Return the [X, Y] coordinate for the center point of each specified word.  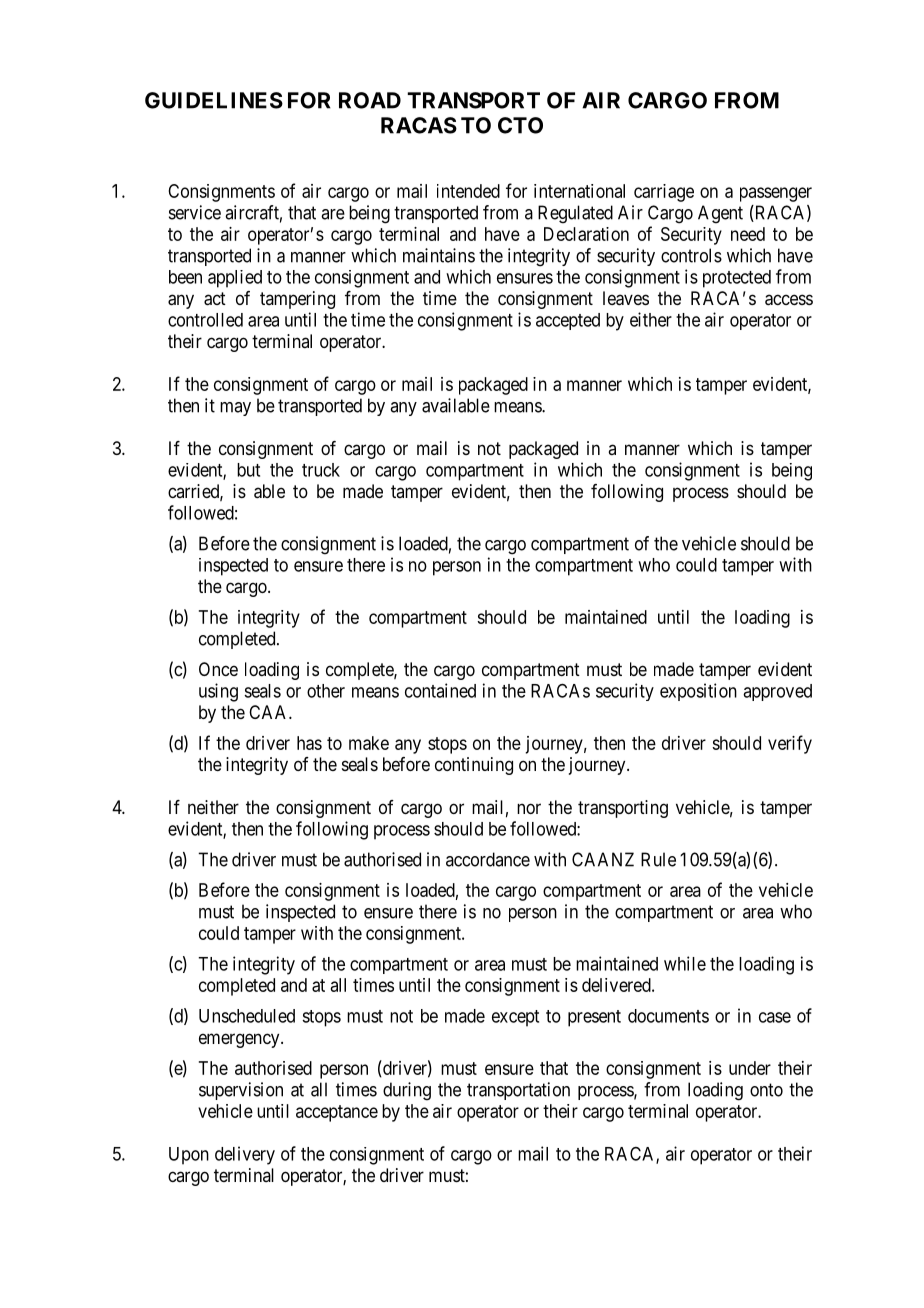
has [309, 743]
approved [777, 692]
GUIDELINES [214, 100]
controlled [205, 320]
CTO [520, 125]
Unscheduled [247, 1016]
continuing [474, 766]
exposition [698, 692]
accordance [488, 859]
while [685, 963]
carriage [664, 193]
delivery [245, 1155]
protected [737, 279]
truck [321, 470]
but [248, 470]
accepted [568, 321]
